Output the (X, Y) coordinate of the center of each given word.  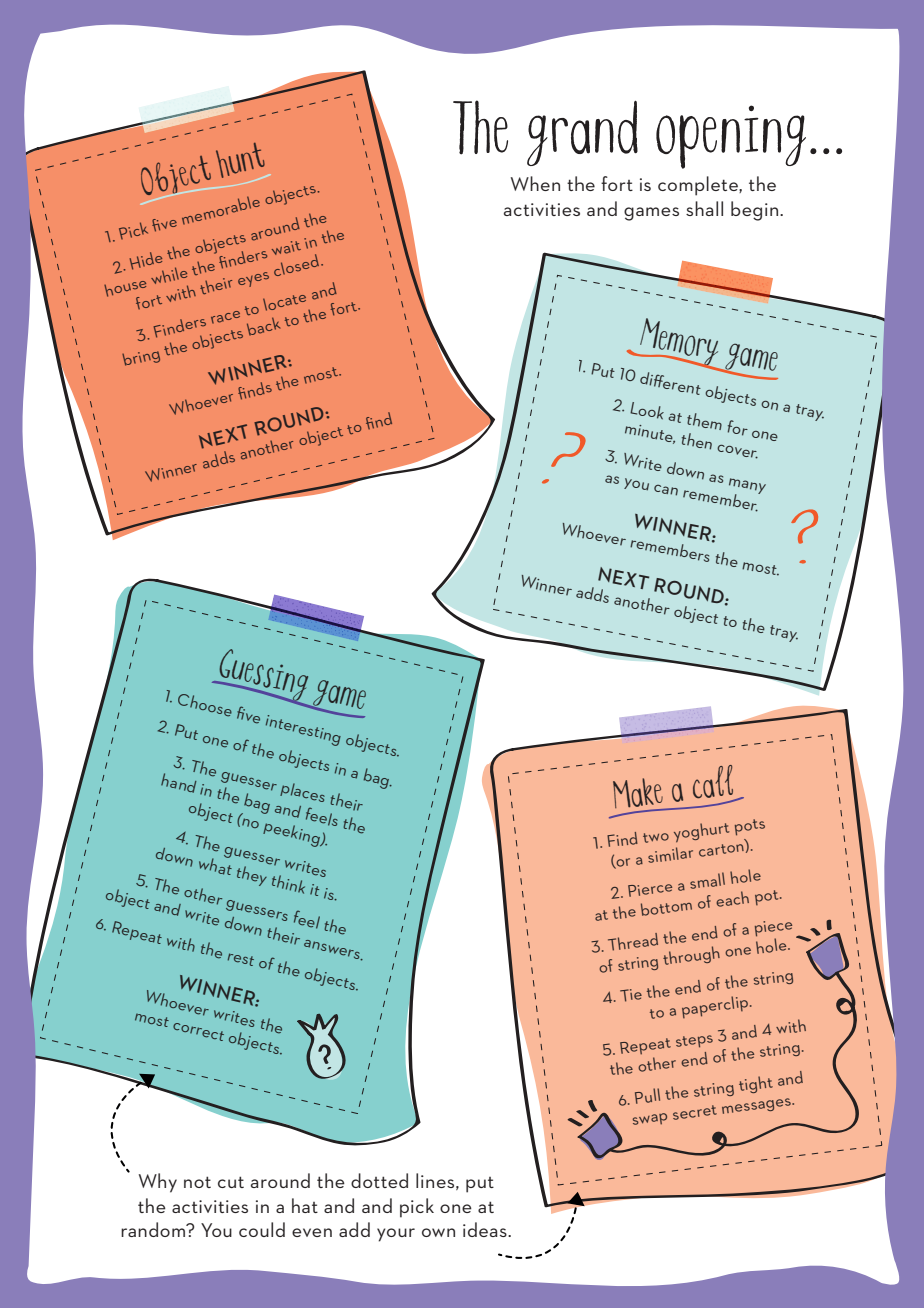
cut (231, 1182)
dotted (379, 1180)
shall (704, 208)
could (262, 1229)
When (535, 183)
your (396, 1235)
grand (582, 133)
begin (756, 211)
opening (731, 137)
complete (699, 186)
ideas (486, 1229)
